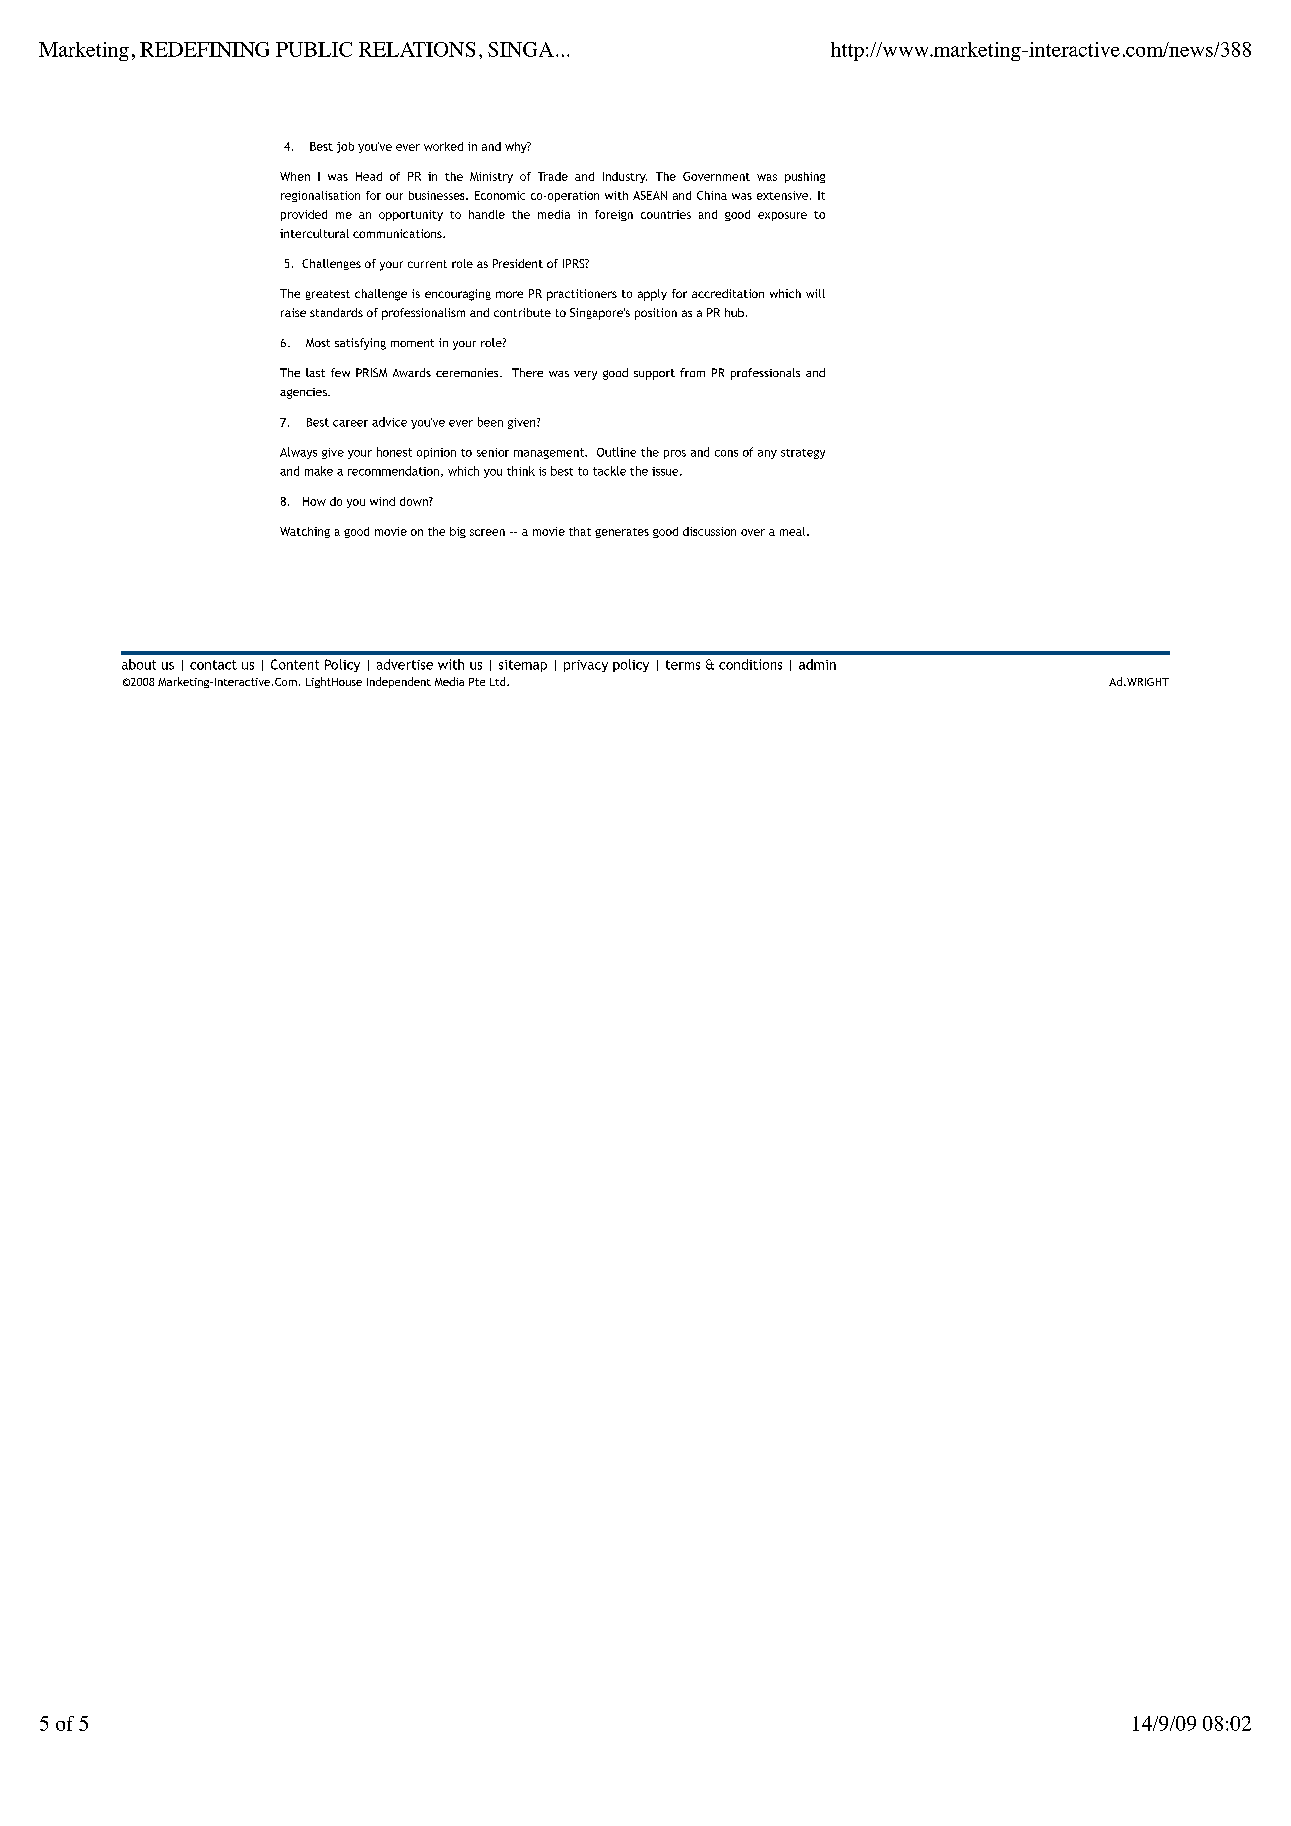  I want to click on REDEFINING, so click(204, 49).
